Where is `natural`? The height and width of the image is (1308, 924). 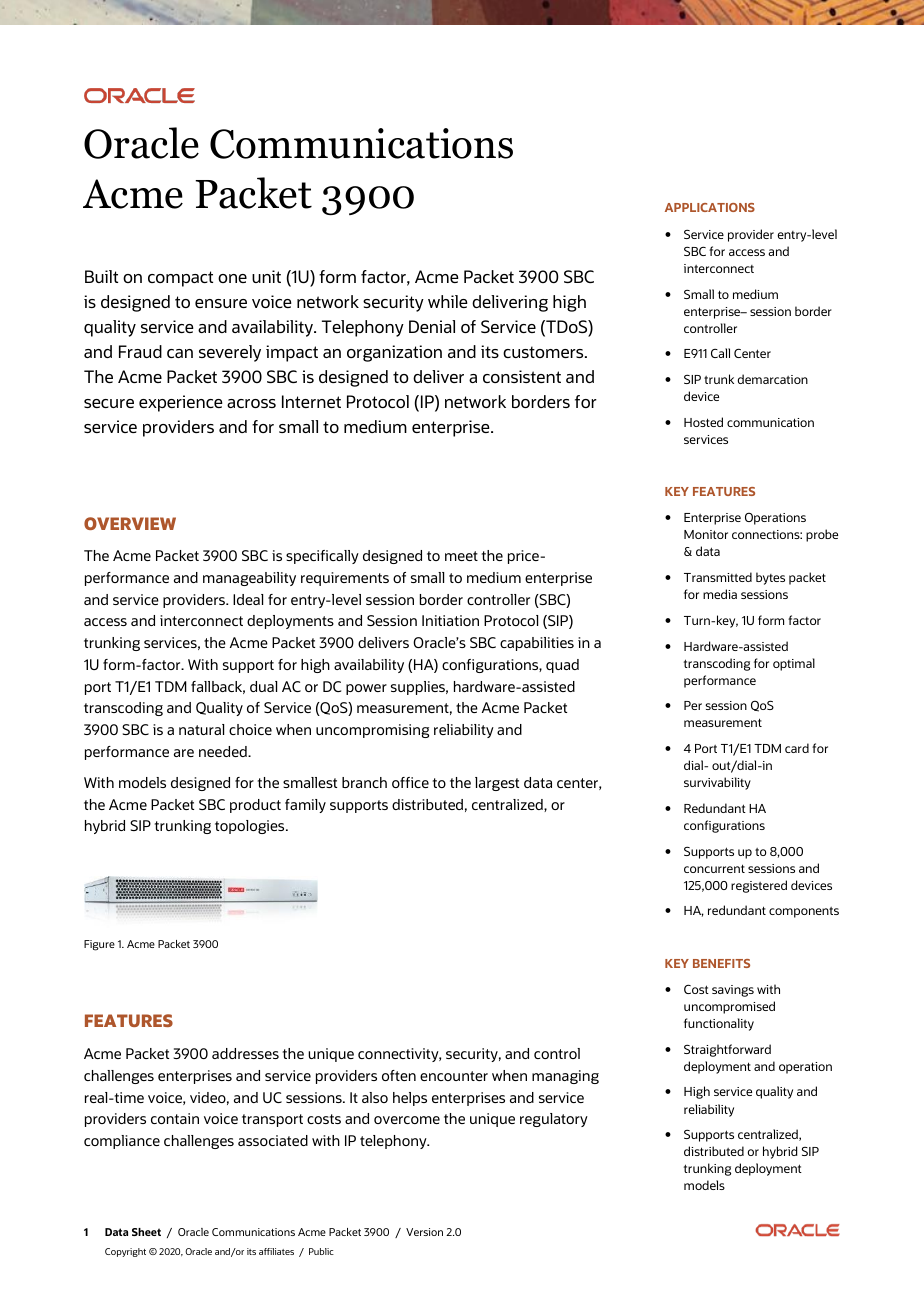
natural is located at coordinates (201, 729).
